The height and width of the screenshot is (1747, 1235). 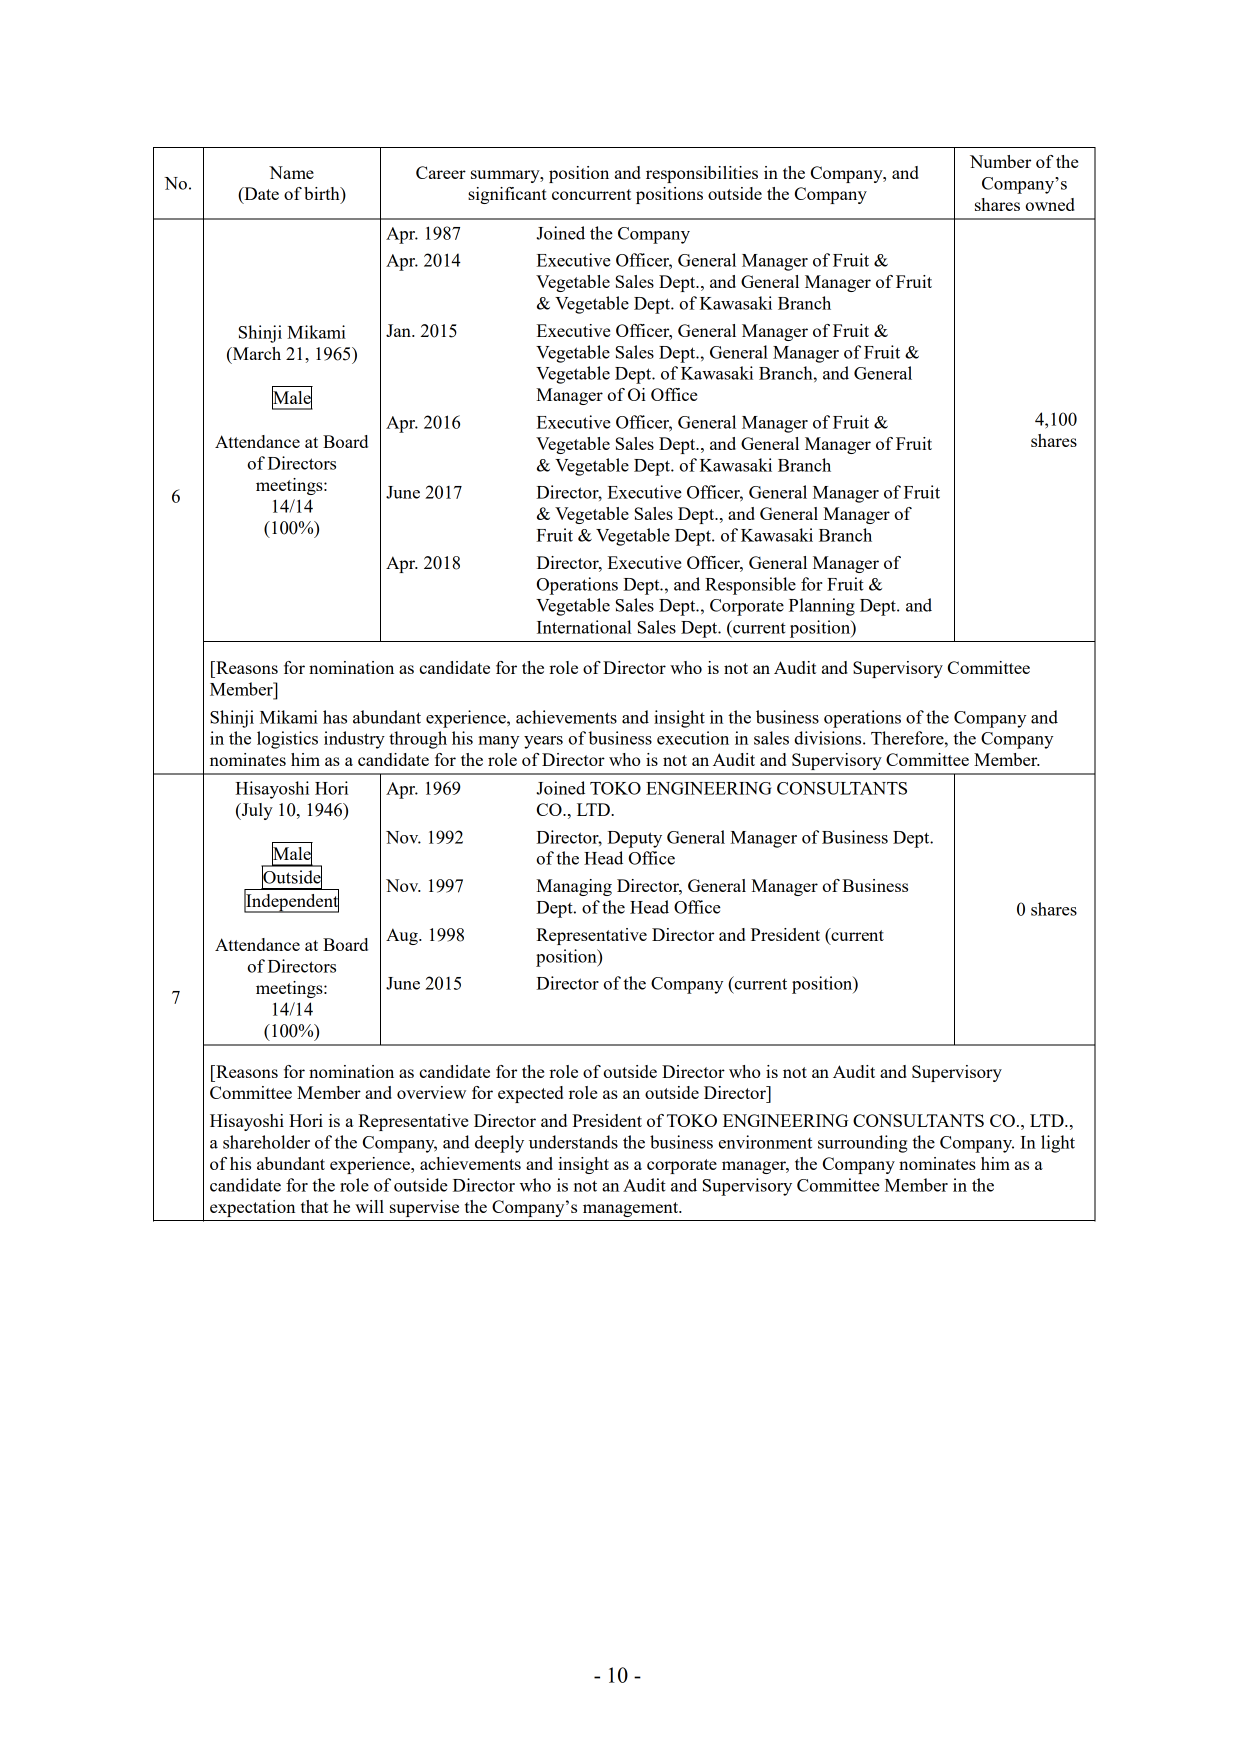 I want to click on Name, so click(x=291, y=172).
